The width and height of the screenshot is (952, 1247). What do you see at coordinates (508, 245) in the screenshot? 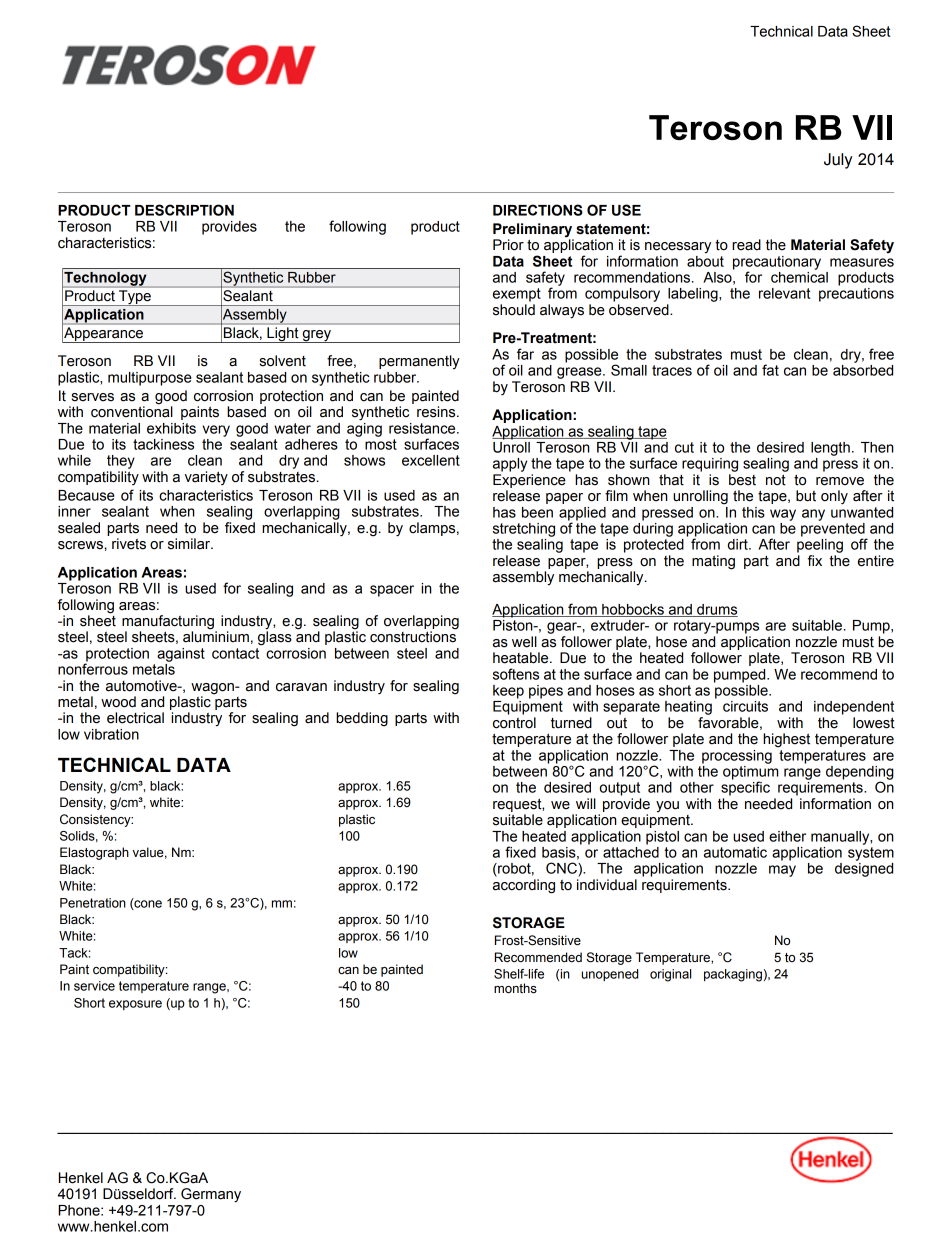
I see `Prior` at bounding box center [508, 245].
